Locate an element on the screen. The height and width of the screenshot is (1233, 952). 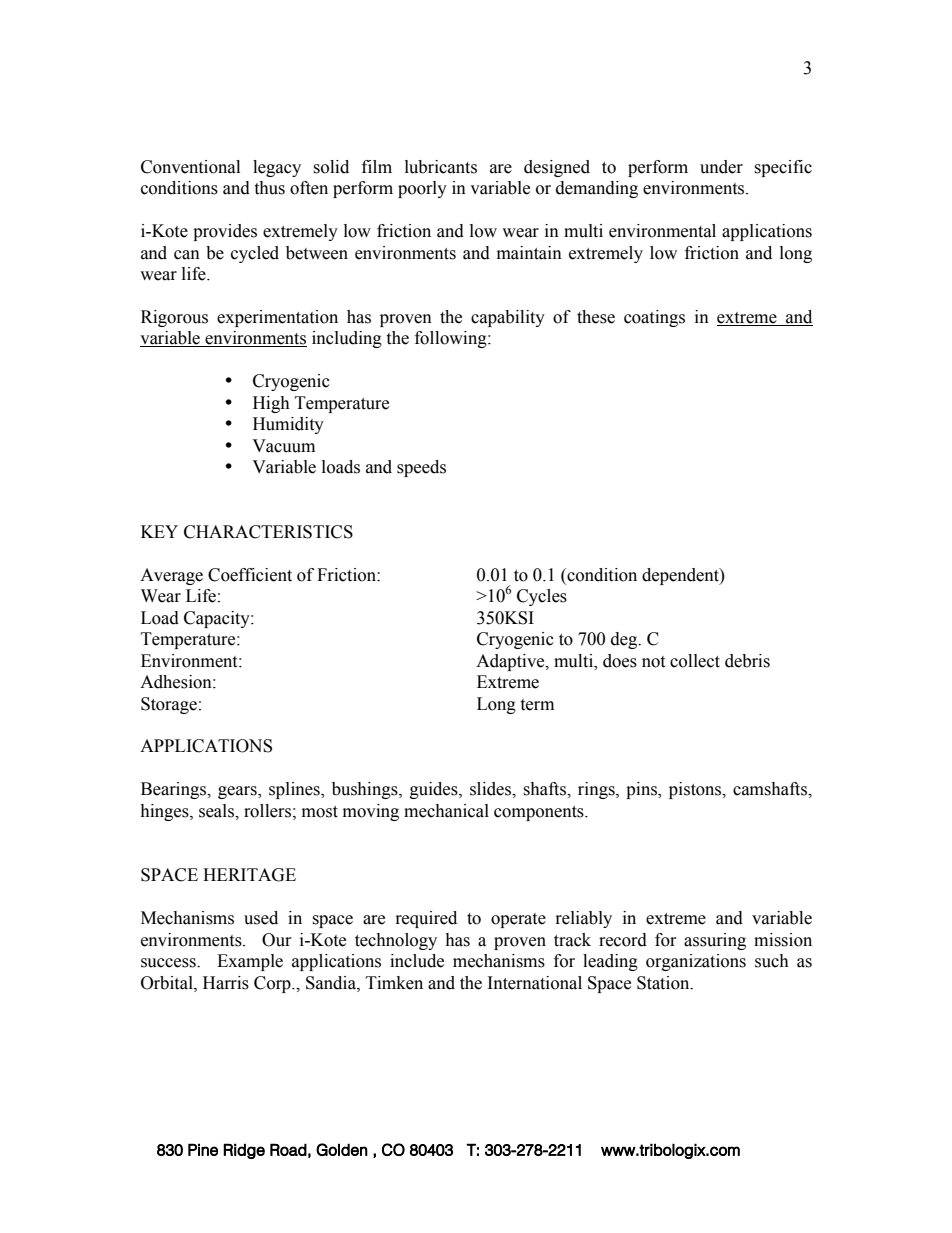
under is located at coordinates (721, 167).
